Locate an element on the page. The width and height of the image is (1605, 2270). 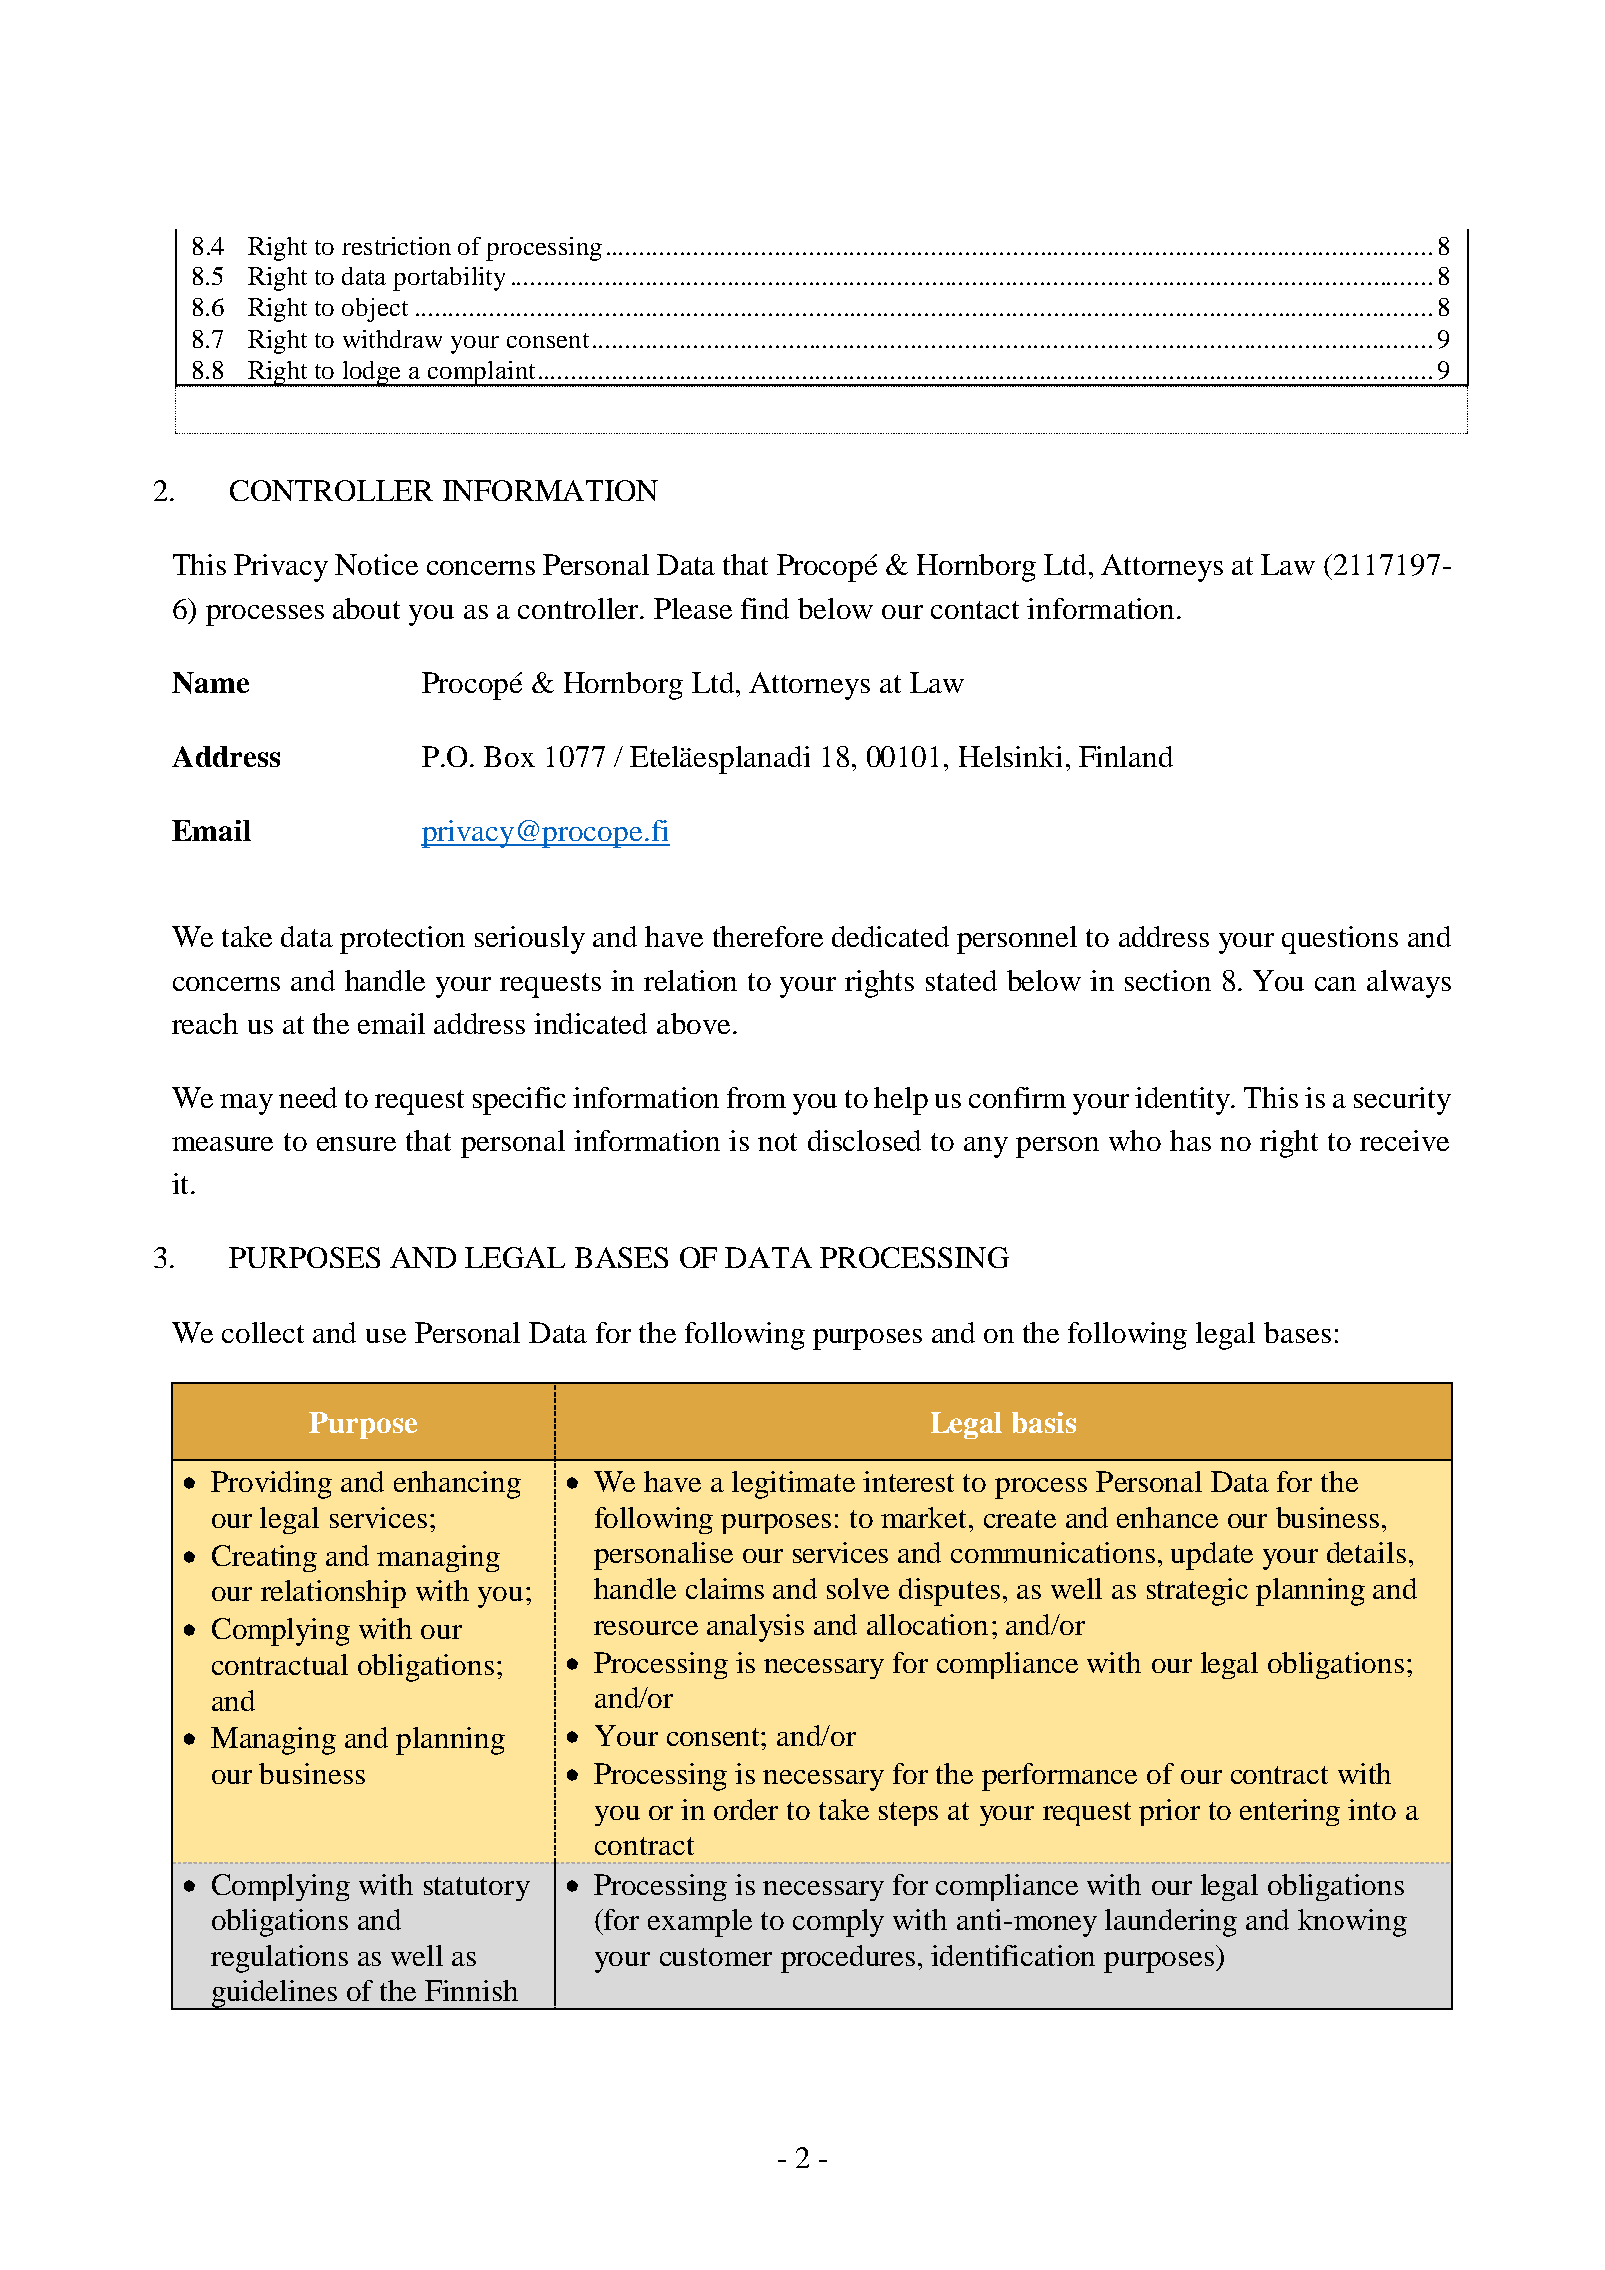
restriction is located at coordinates (396, 246).
